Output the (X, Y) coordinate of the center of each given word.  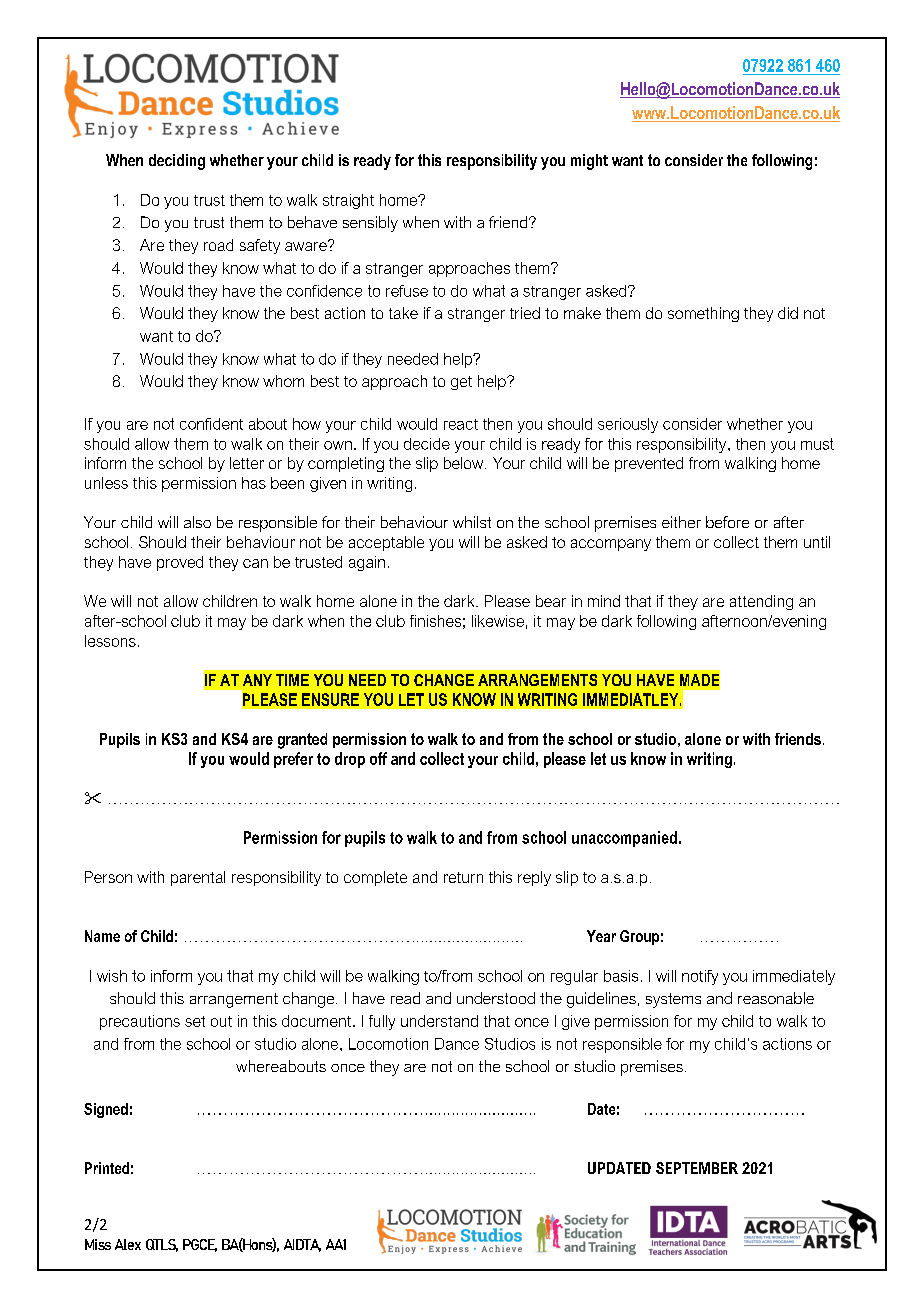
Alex (128, 1244)
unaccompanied (624, 839)
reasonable (776, 998)
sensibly (370, 224)
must (817, 444)
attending (761, 602)
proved (180, 563)
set (195, 1021)
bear (551, 601)
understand (439, 1021)
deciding (177, 162)
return (463, 877)
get (461, 383)
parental (198, 878)
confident (211, 424)
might (589, 162)
